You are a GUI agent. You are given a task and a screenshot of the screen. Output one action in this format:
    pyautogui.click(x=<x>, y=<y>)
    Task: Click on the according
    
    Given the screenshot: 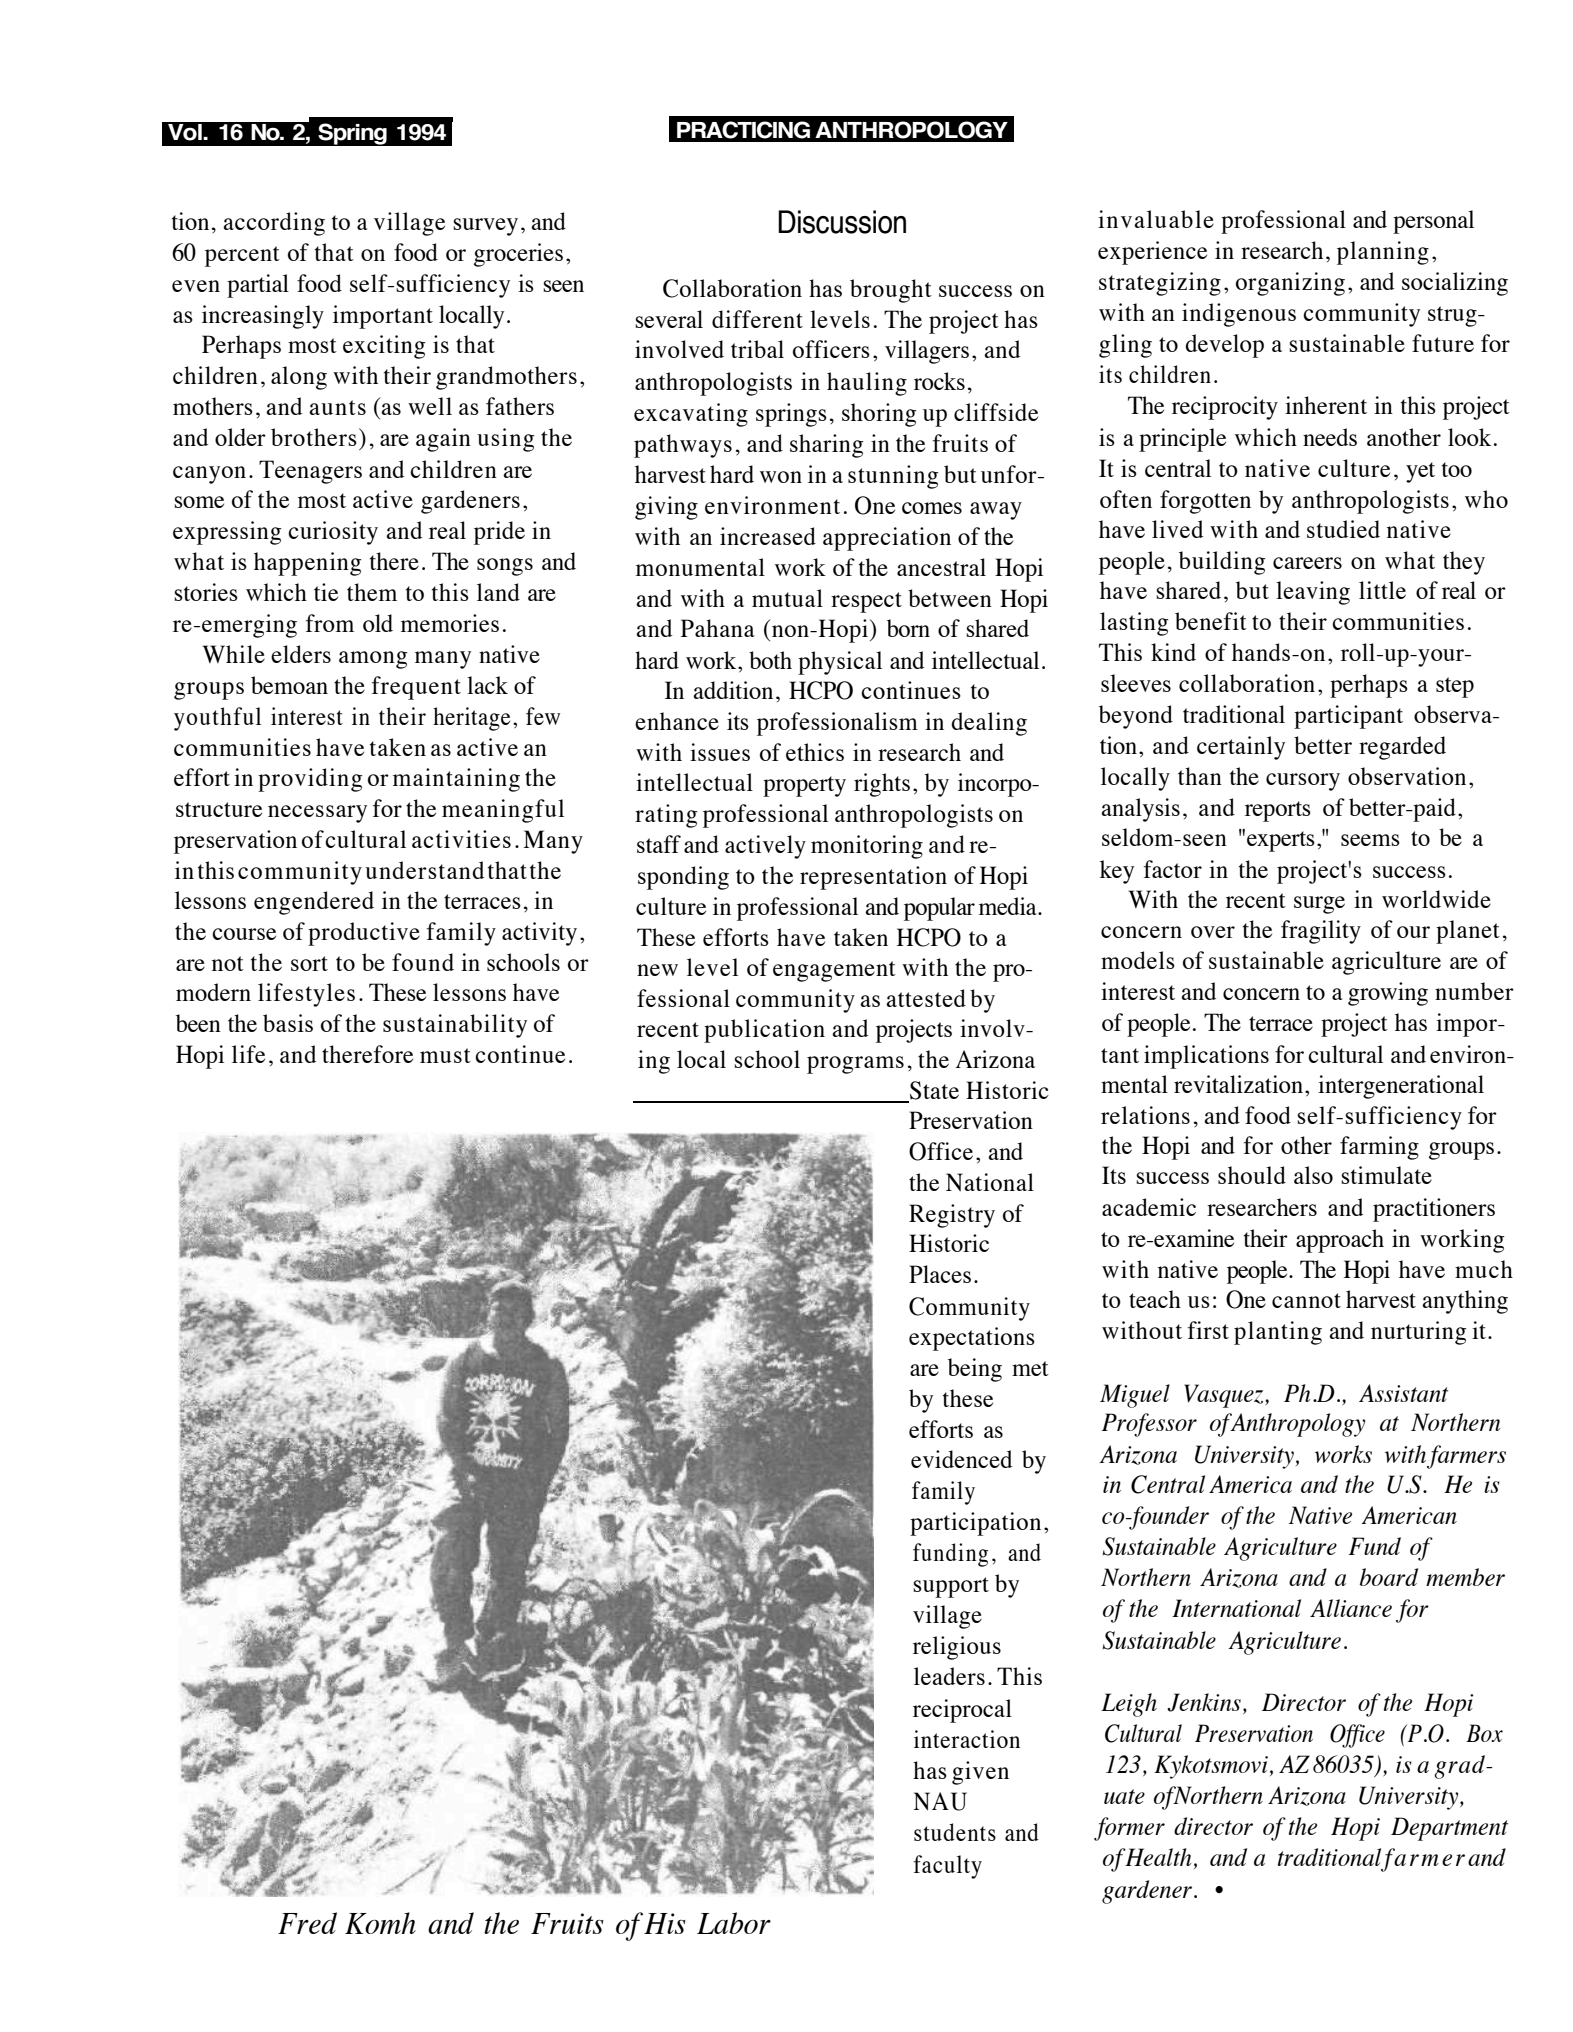 What is the action you would take?
    pyautogui.click(x=274, y=224)
